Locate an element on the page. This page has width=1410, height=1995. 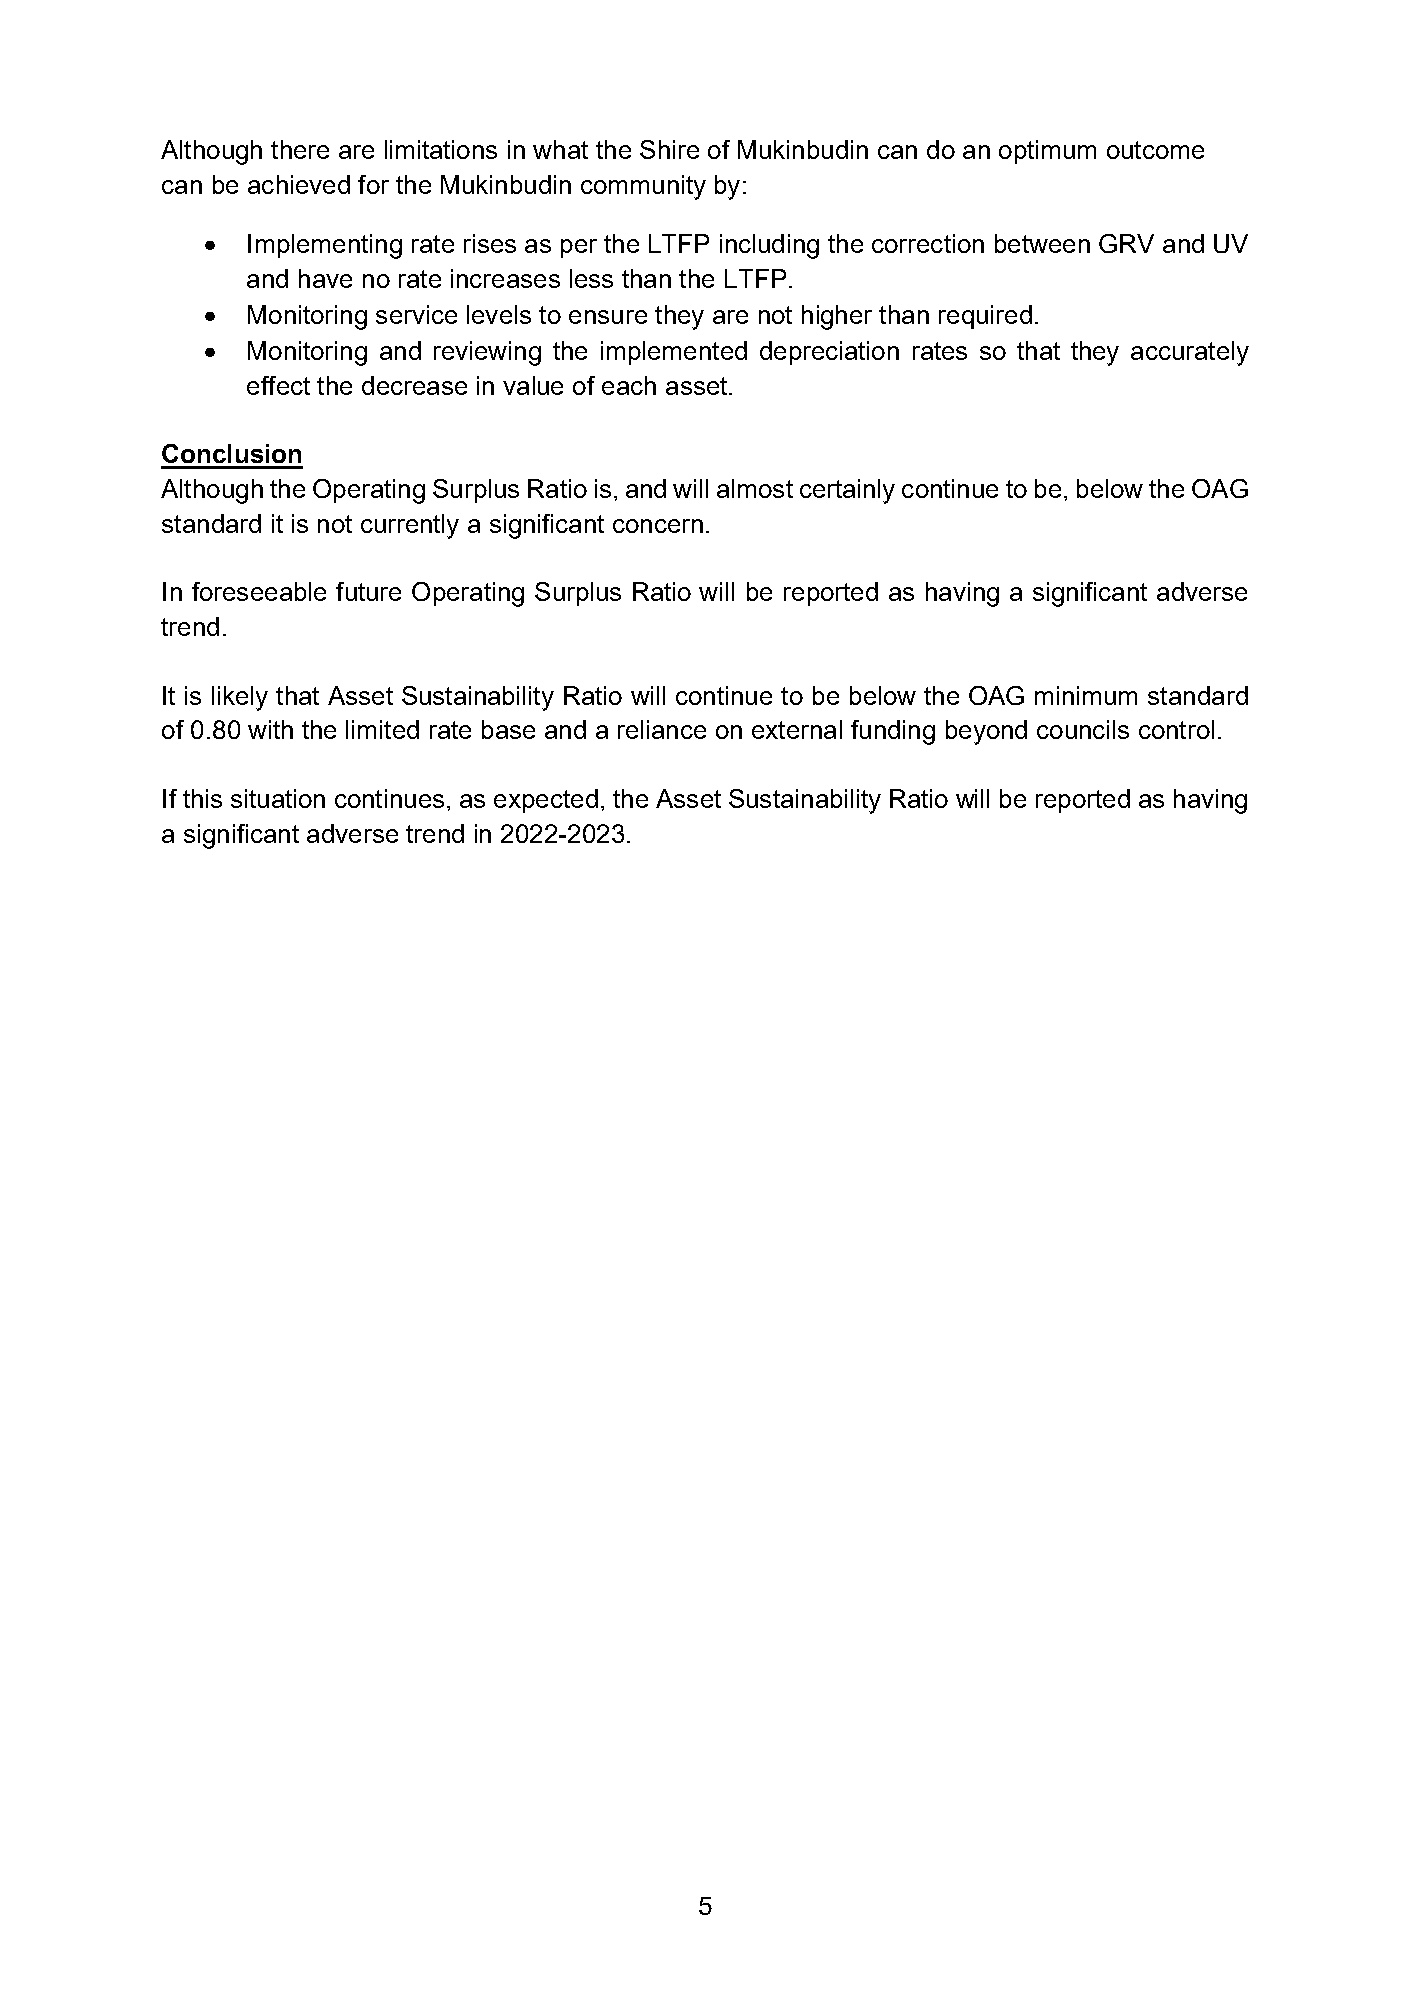
ensure is located at coordinates (608, 317).
